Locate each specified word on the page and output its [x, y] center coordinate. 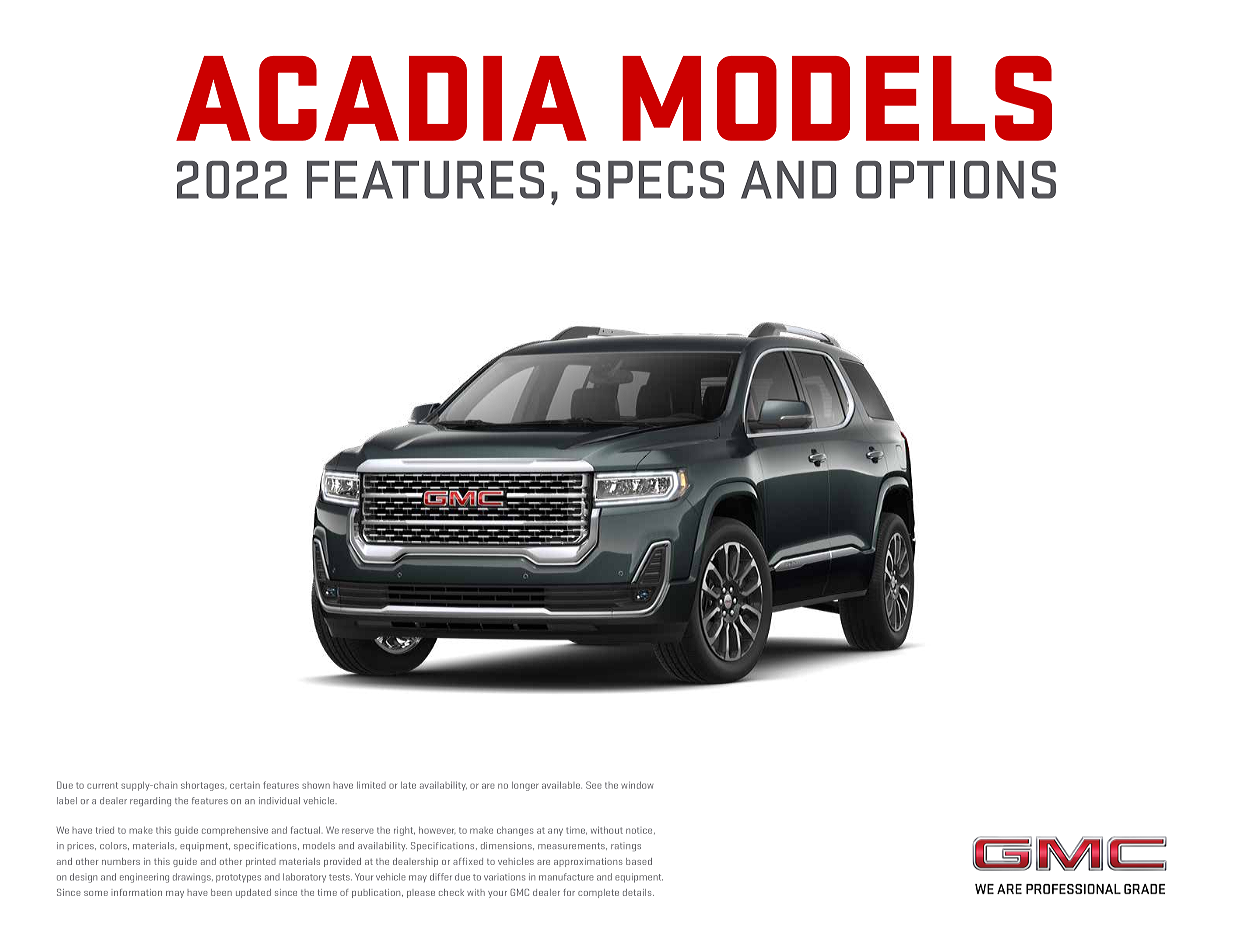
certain [245, 785]
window [637, 785]
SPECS [650, 180]
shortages [204, 786]
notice [640, 830]
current [102, 785]
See [594, 785]
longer [525, 786]
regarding [150, 801]
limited [371, 785]
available [562, 785]
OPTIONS [956, 180]
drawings [193, 878]
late [408, 785]
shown [316, 785]
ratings [626, 846]
